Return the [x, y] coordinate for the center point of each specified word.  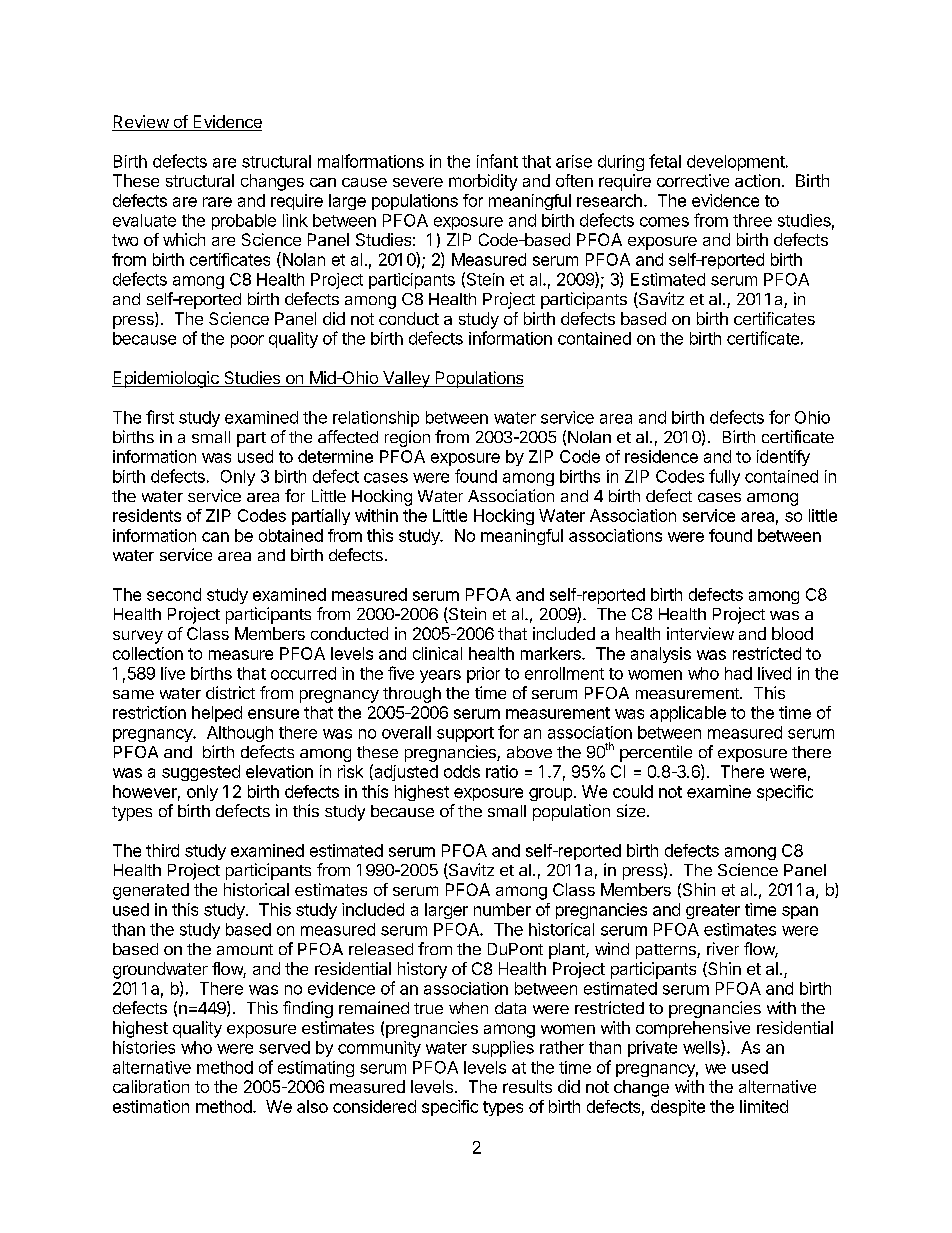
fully [724, 477]
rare [217, 202]
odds [462, 771]
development [736, 163]
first [160, 417]
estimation [151, 1106]
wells [702, 1048]
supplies [503, 1049]
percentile [656, 753]
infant [497, 161]
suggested [201, 773]
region [407, 438]
